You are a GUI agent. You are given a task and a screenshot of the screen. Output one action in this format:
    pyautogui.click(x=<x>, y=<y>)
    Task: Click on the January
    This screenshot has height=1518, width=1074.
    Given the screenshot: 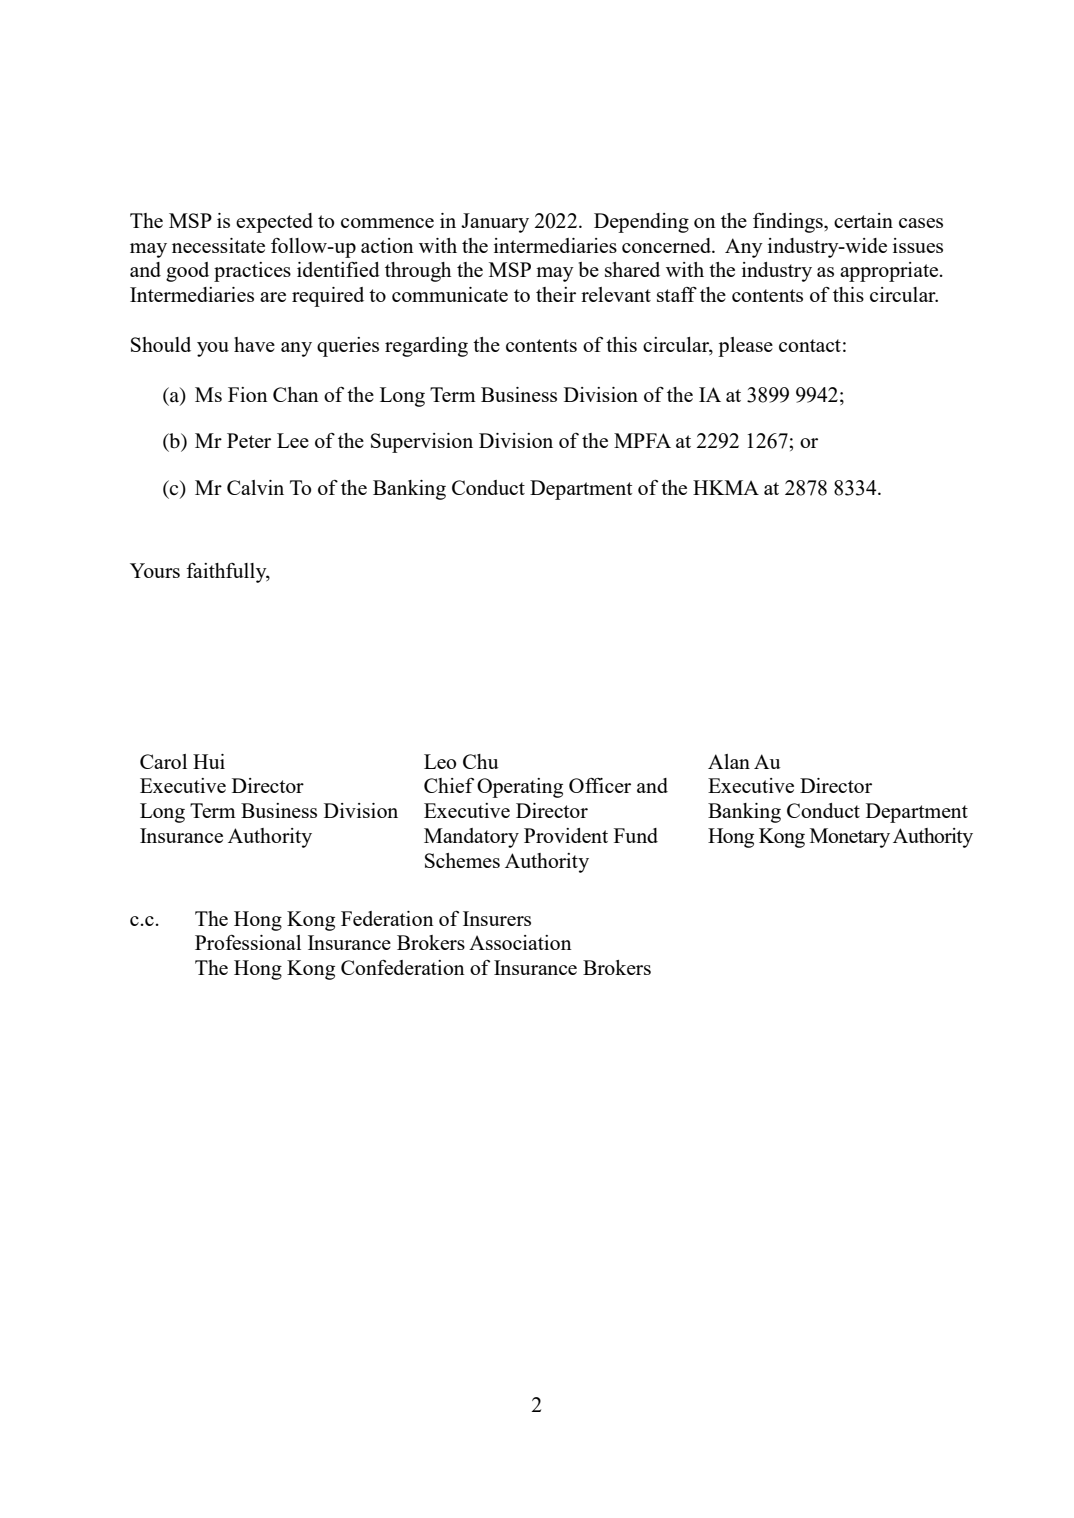 What is the action you would take?
    pyautogui.click(x=495, y=223)
